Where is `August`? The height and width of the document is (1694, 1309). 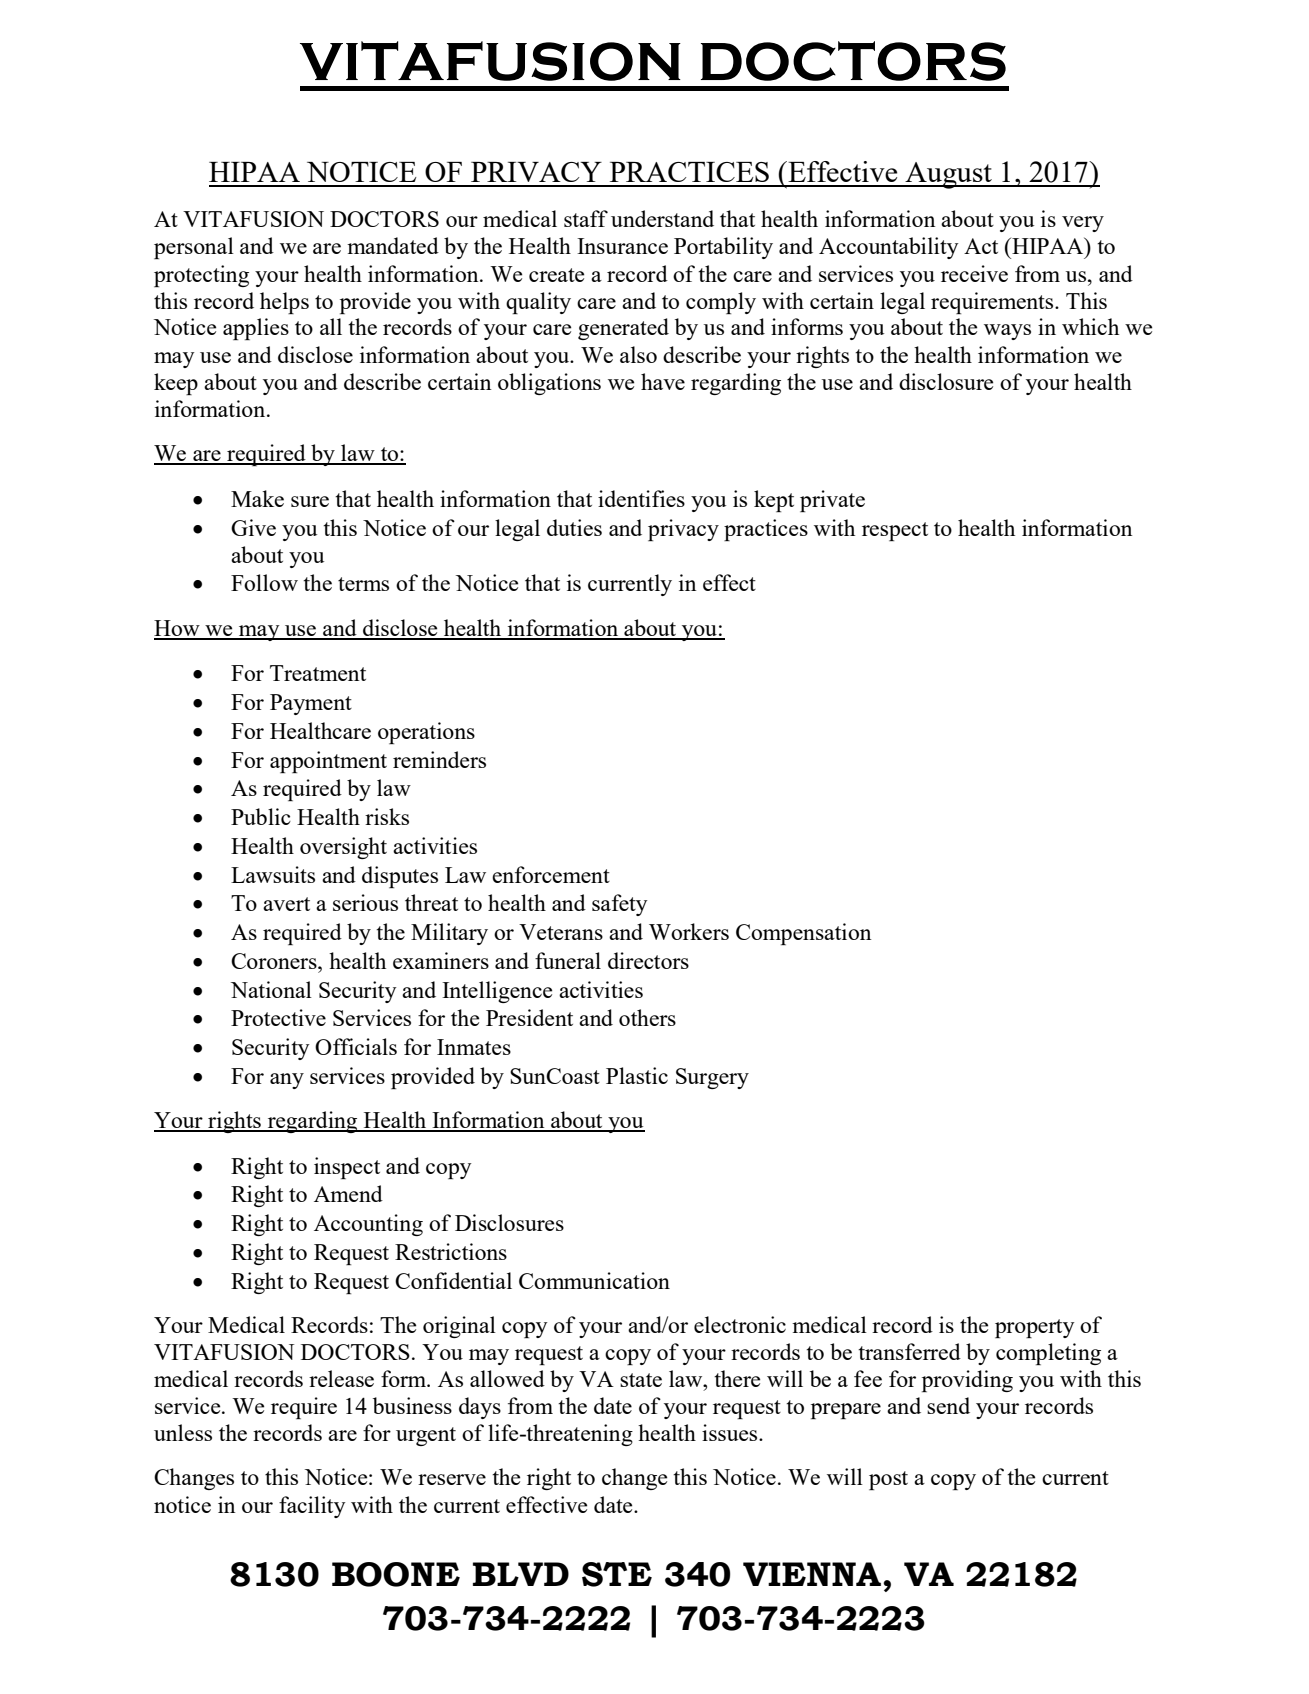
August is located at coordinates (948, 175).
